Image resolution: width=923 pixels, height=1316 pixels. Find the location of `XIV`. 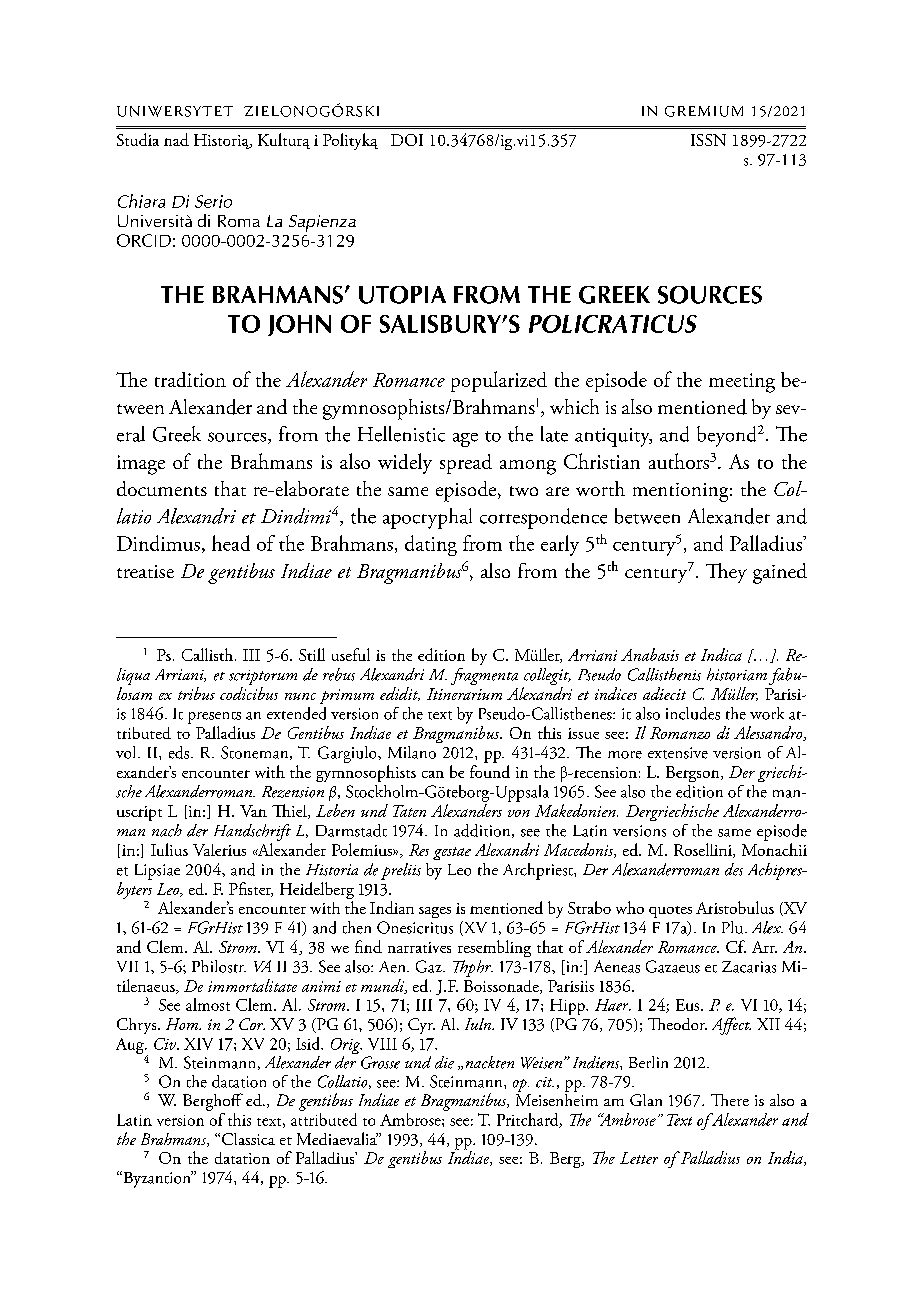

XIV is located at coordinates (198, 1044).
